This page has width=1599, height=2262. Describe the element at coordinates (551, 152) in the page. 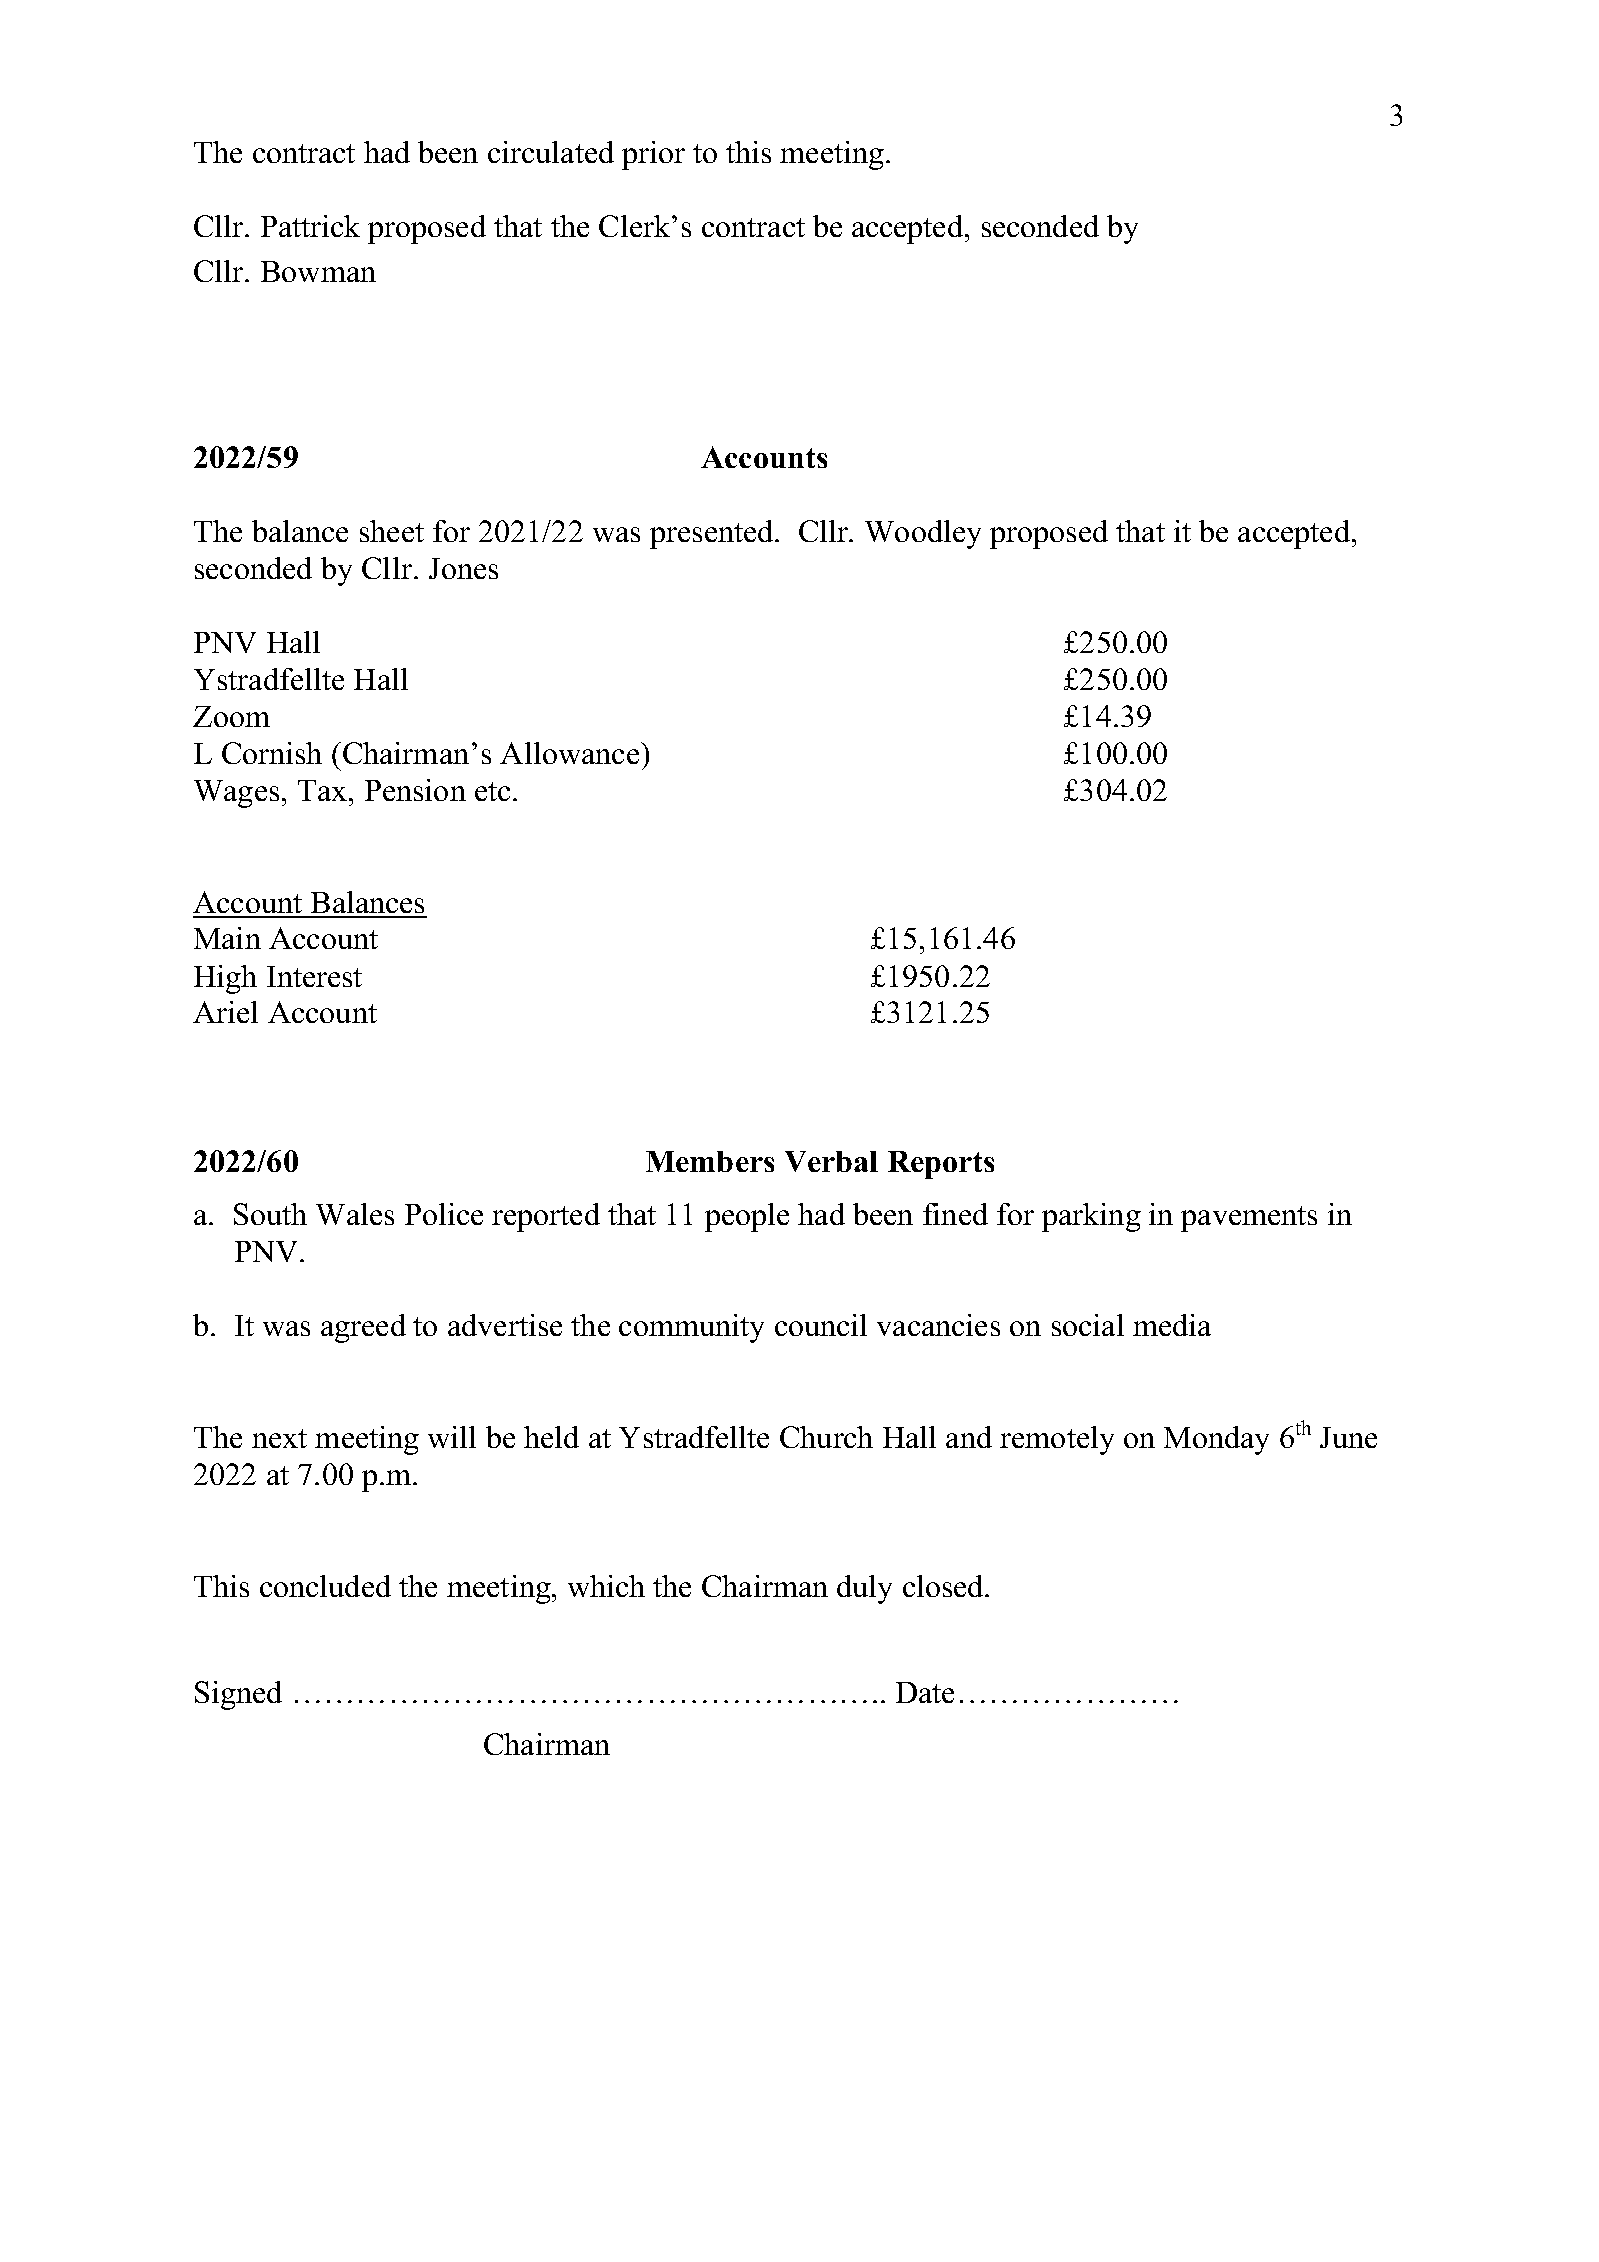

I see `circulated` at that location.
